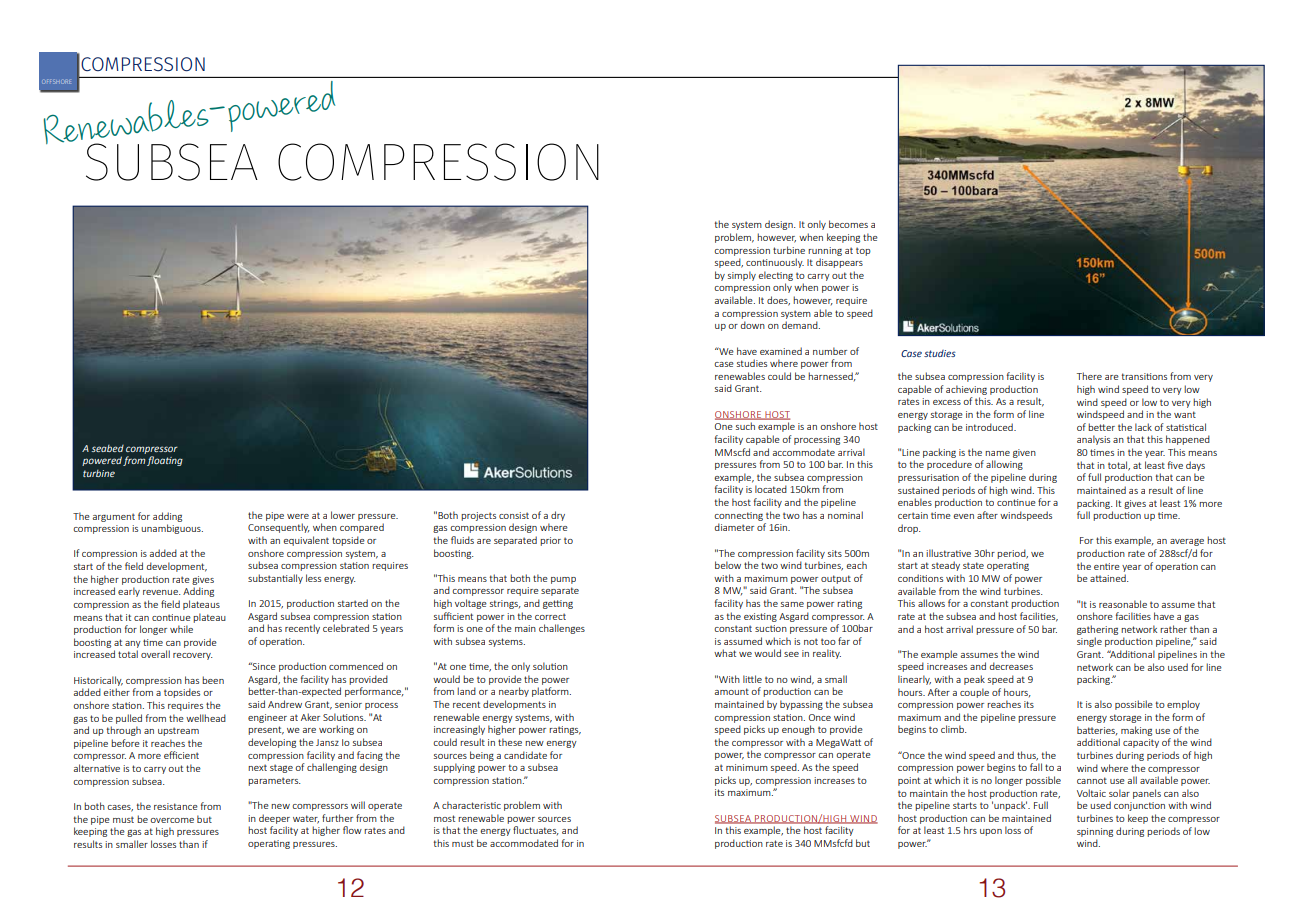  Describe the element at coordinates (745, 426) in the screenshot. I see `such` at that location.
